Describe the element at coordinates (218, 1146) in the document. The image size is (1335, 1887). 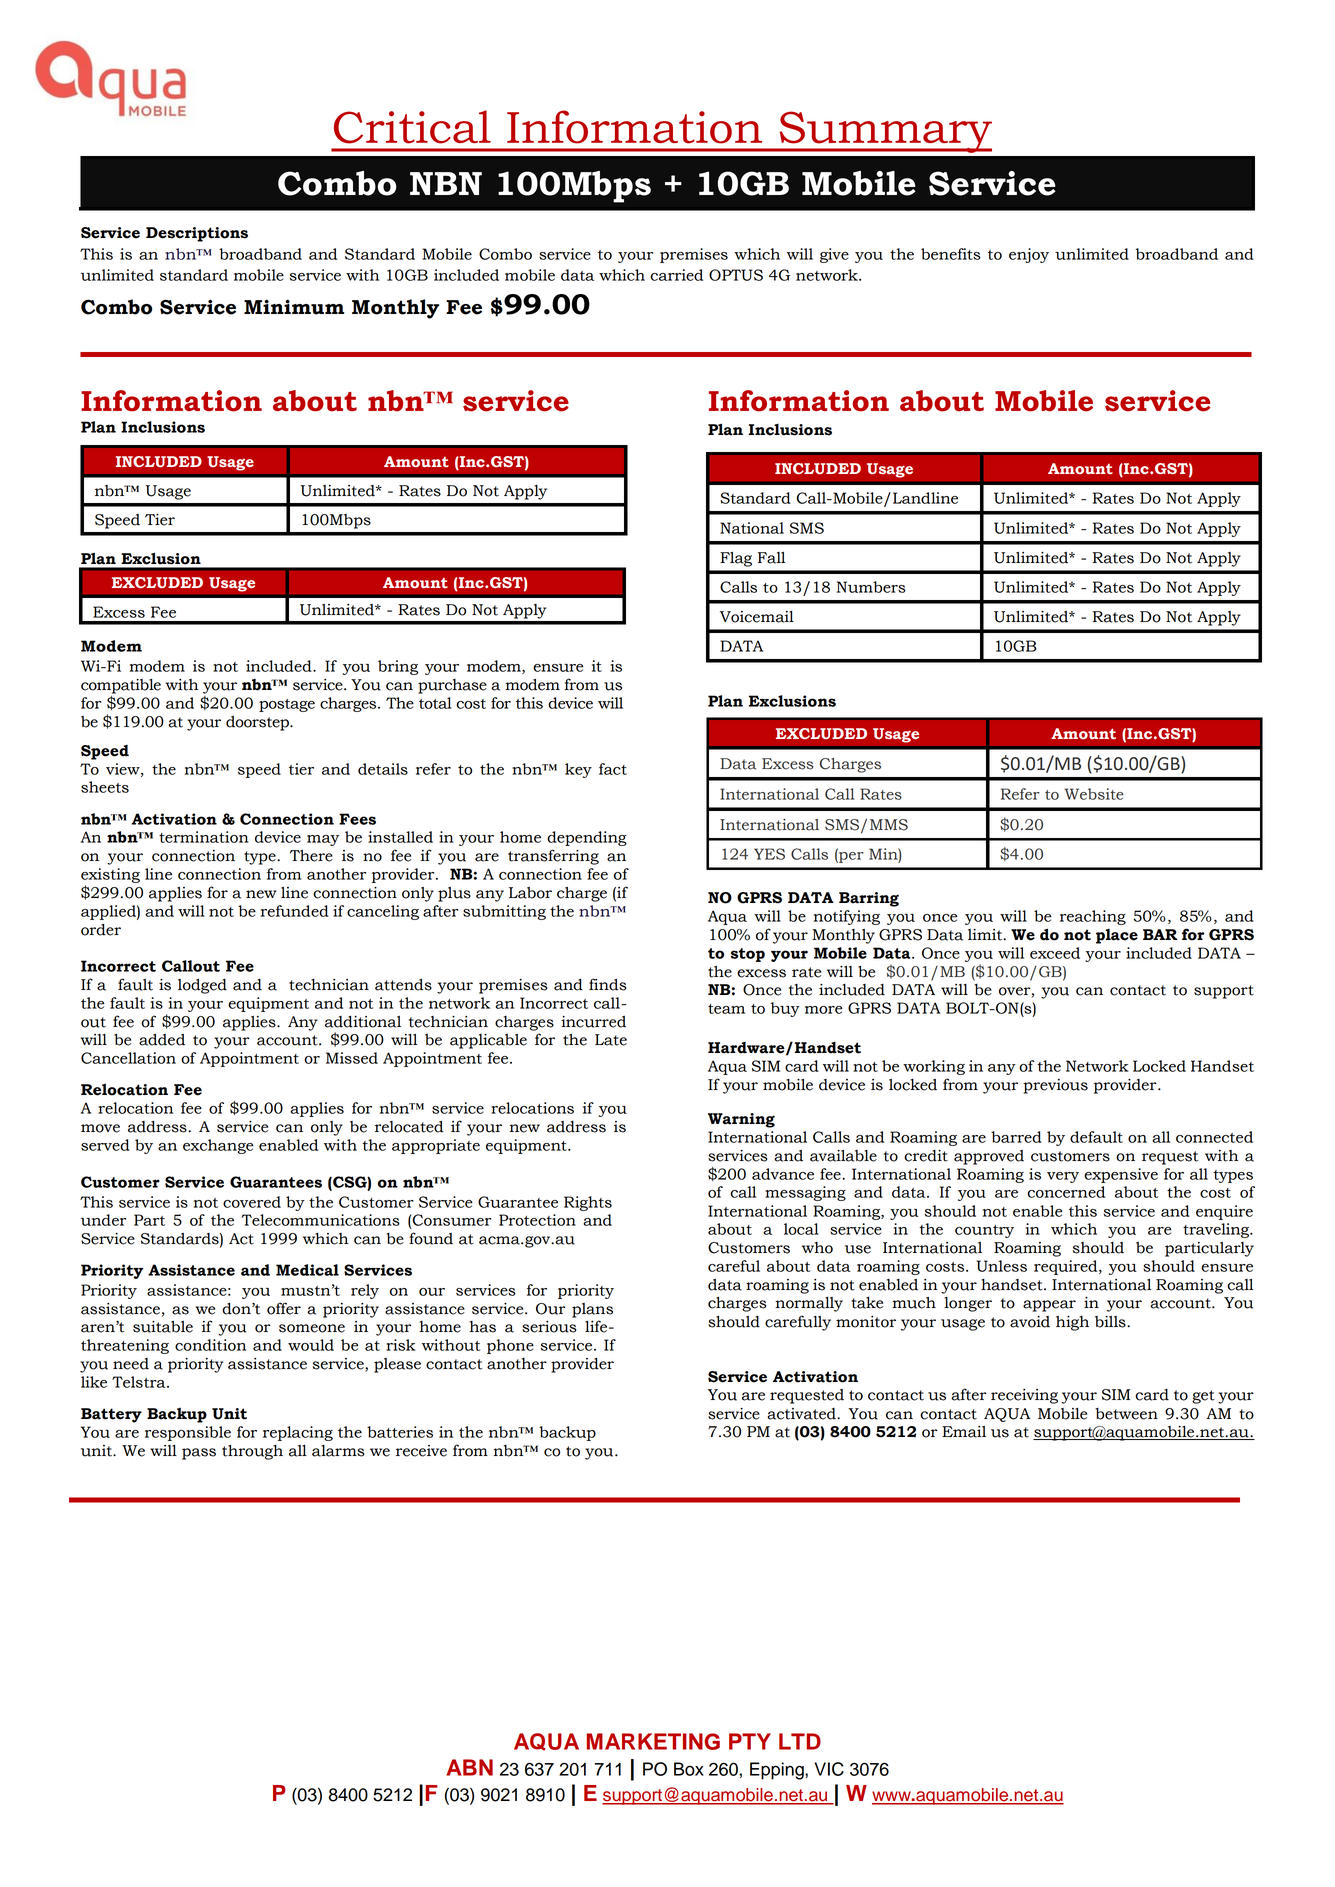
I see `exchange` at that location.
